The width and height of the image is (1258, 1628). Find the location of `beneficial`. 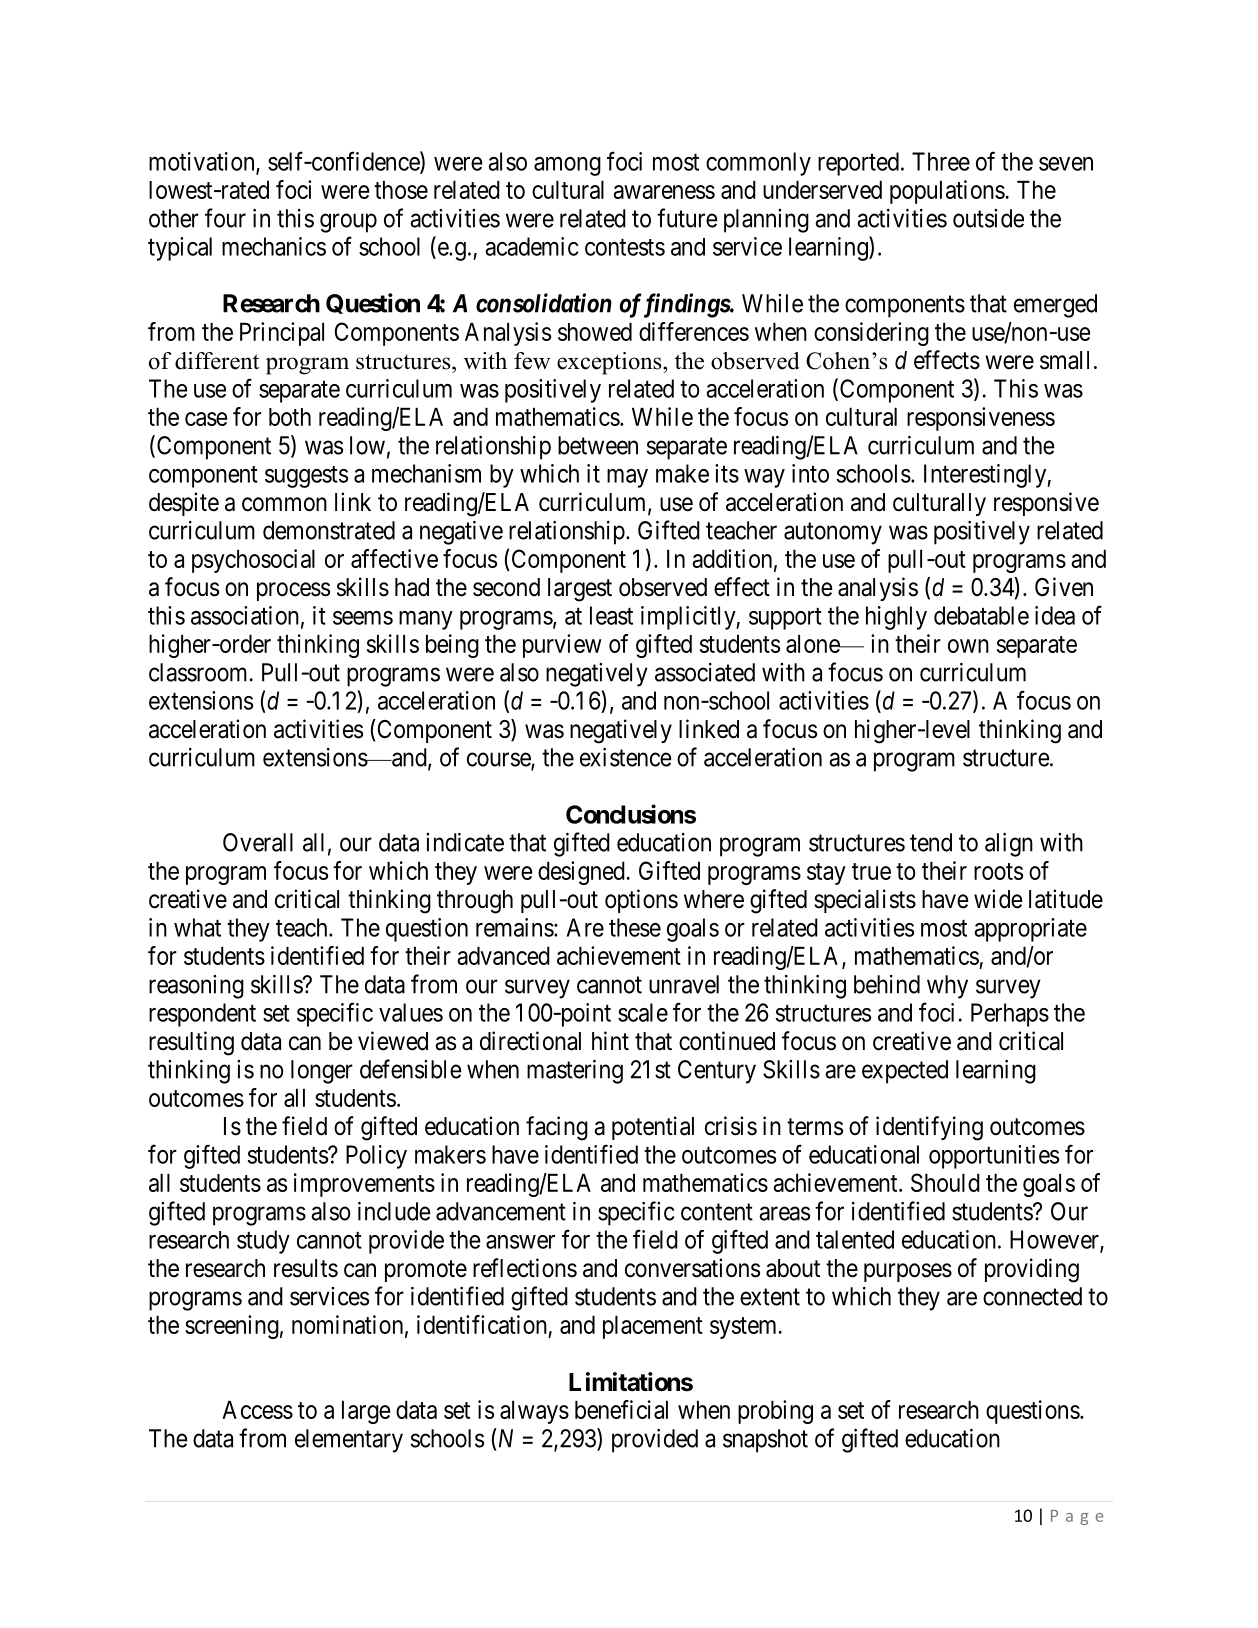

beneficial is located at coordinates (621, 1409).
